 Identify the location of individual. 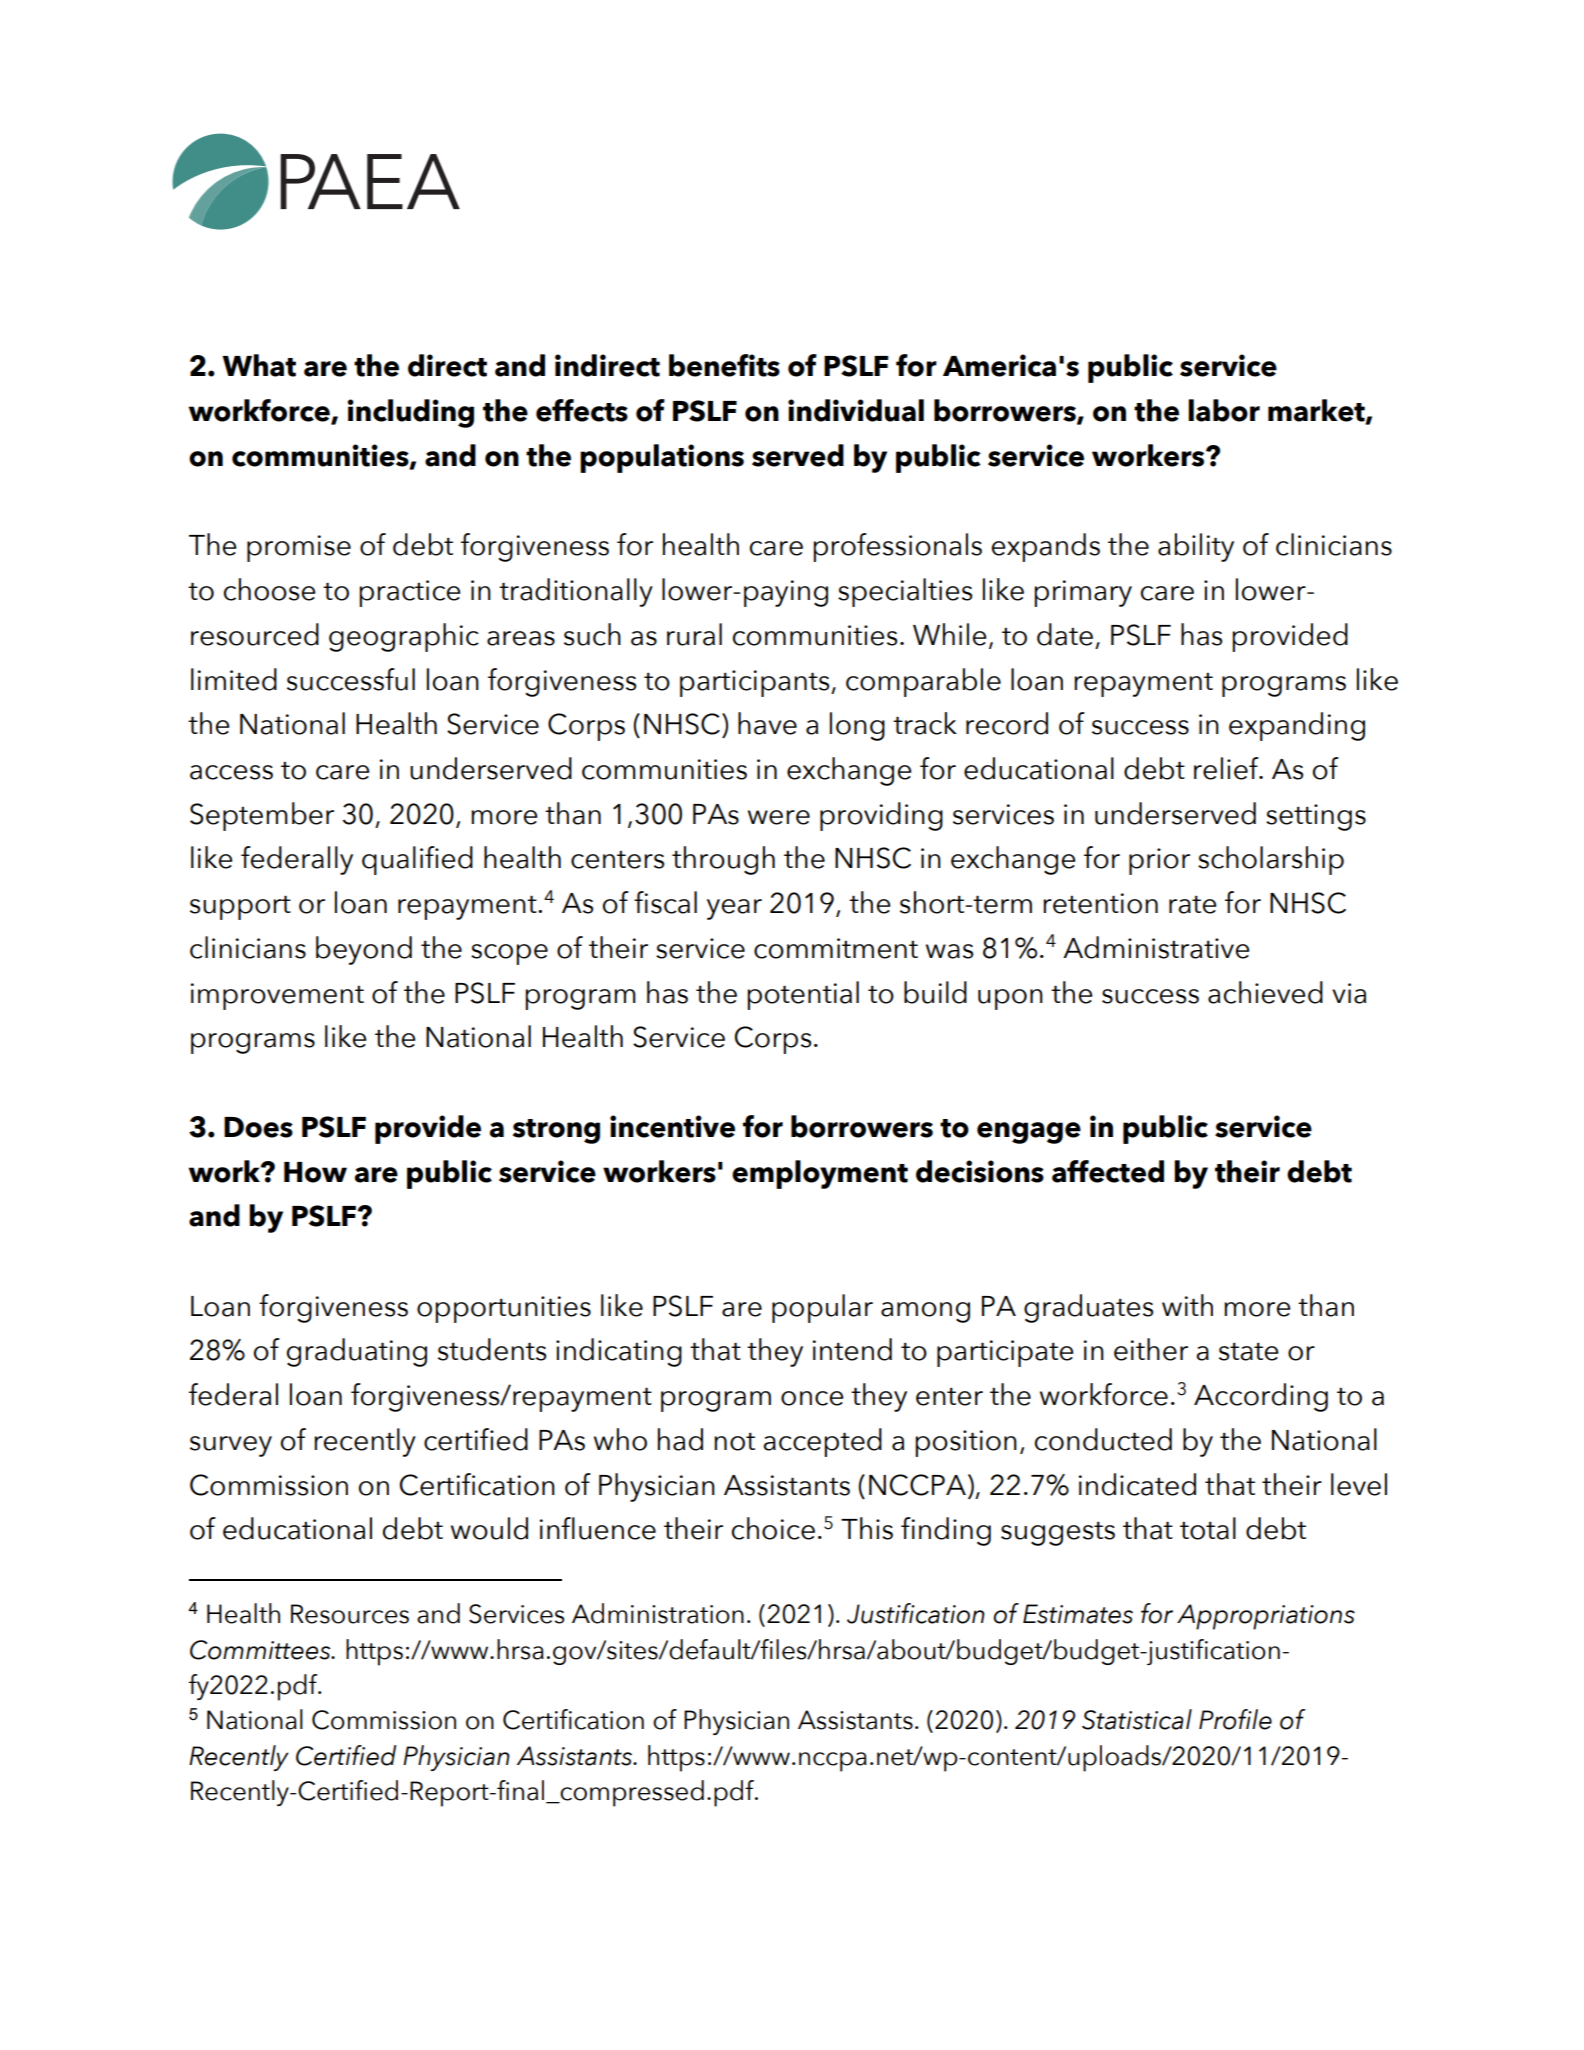
(856, 410).
